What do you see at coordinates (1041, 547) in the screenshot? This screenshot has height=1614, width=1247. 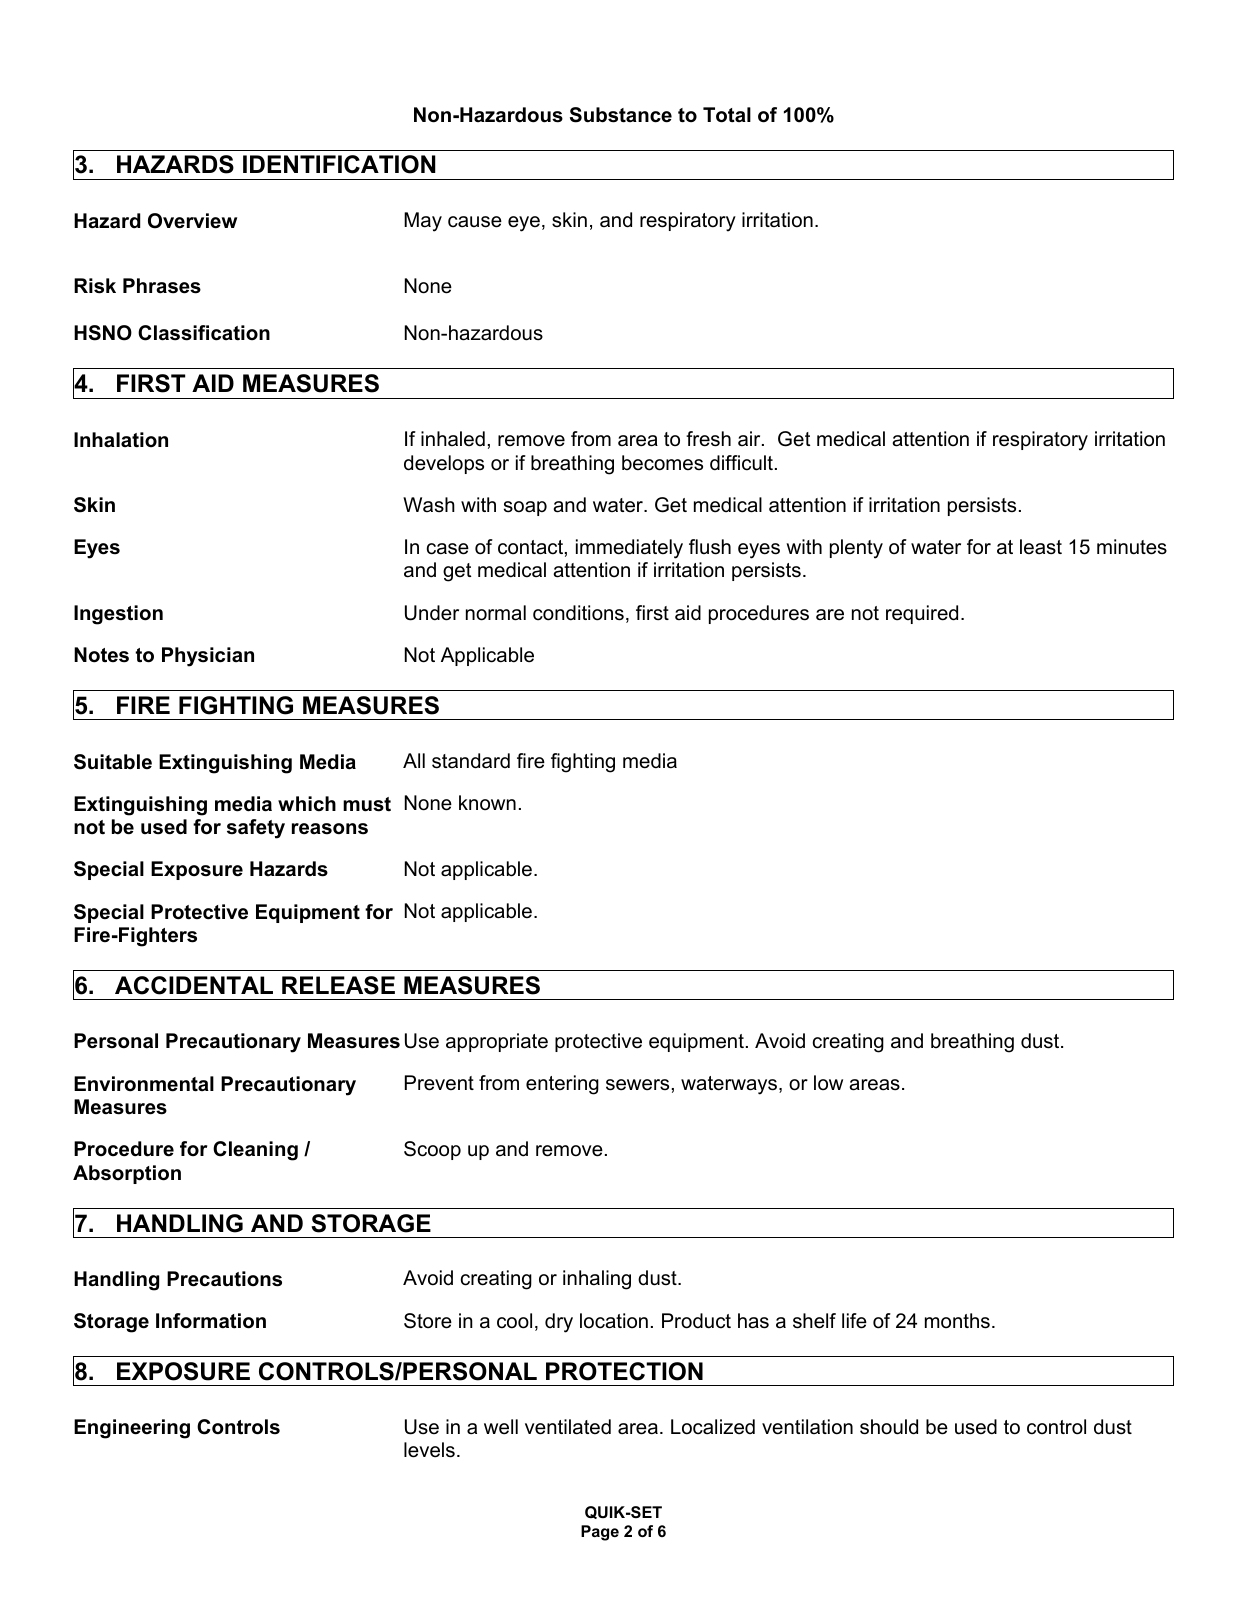 I see `least` at bounding box center [1041, 547].
